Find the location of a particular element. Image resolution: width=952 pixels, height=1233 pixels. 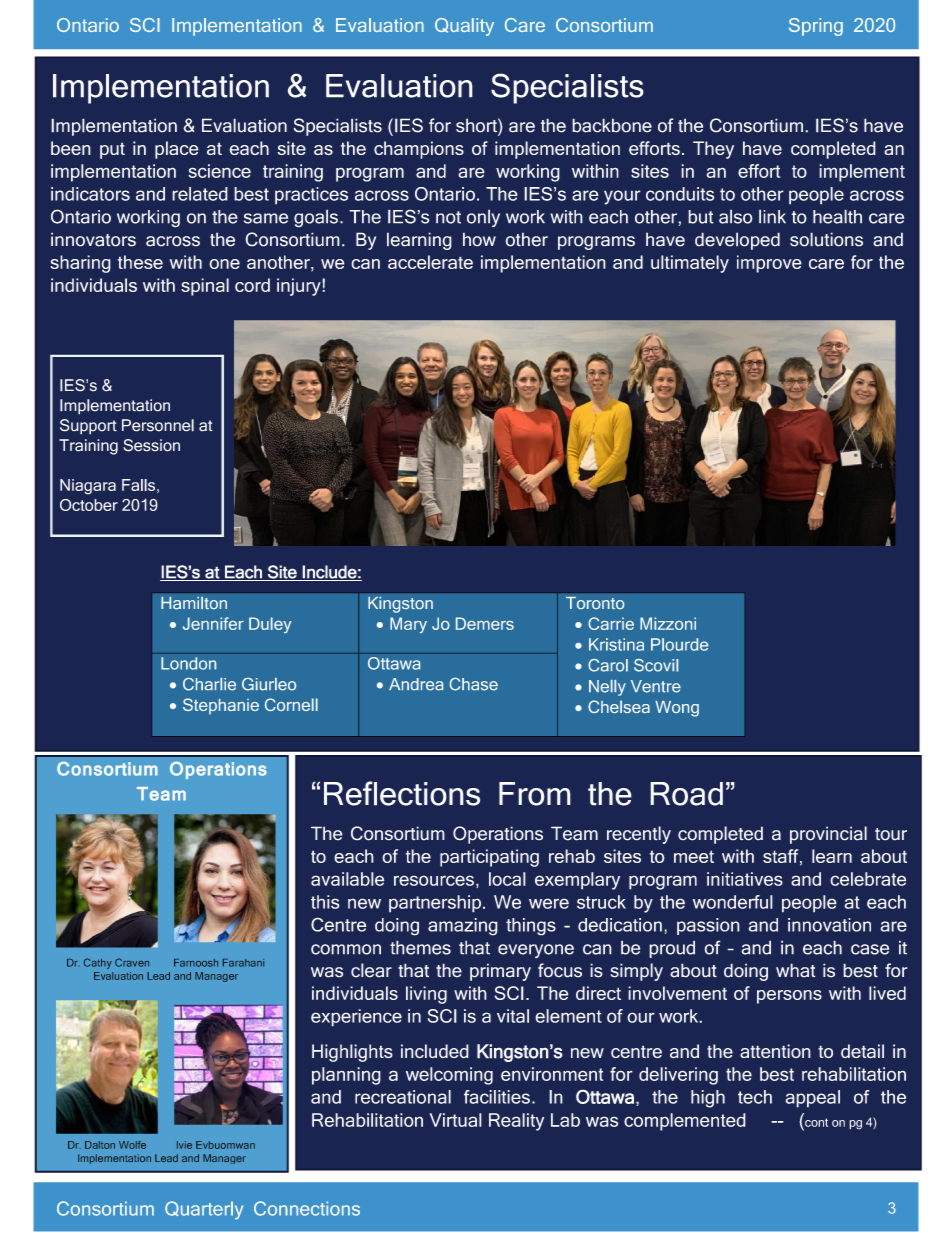

Chase is located at coordinates (474, 684).
